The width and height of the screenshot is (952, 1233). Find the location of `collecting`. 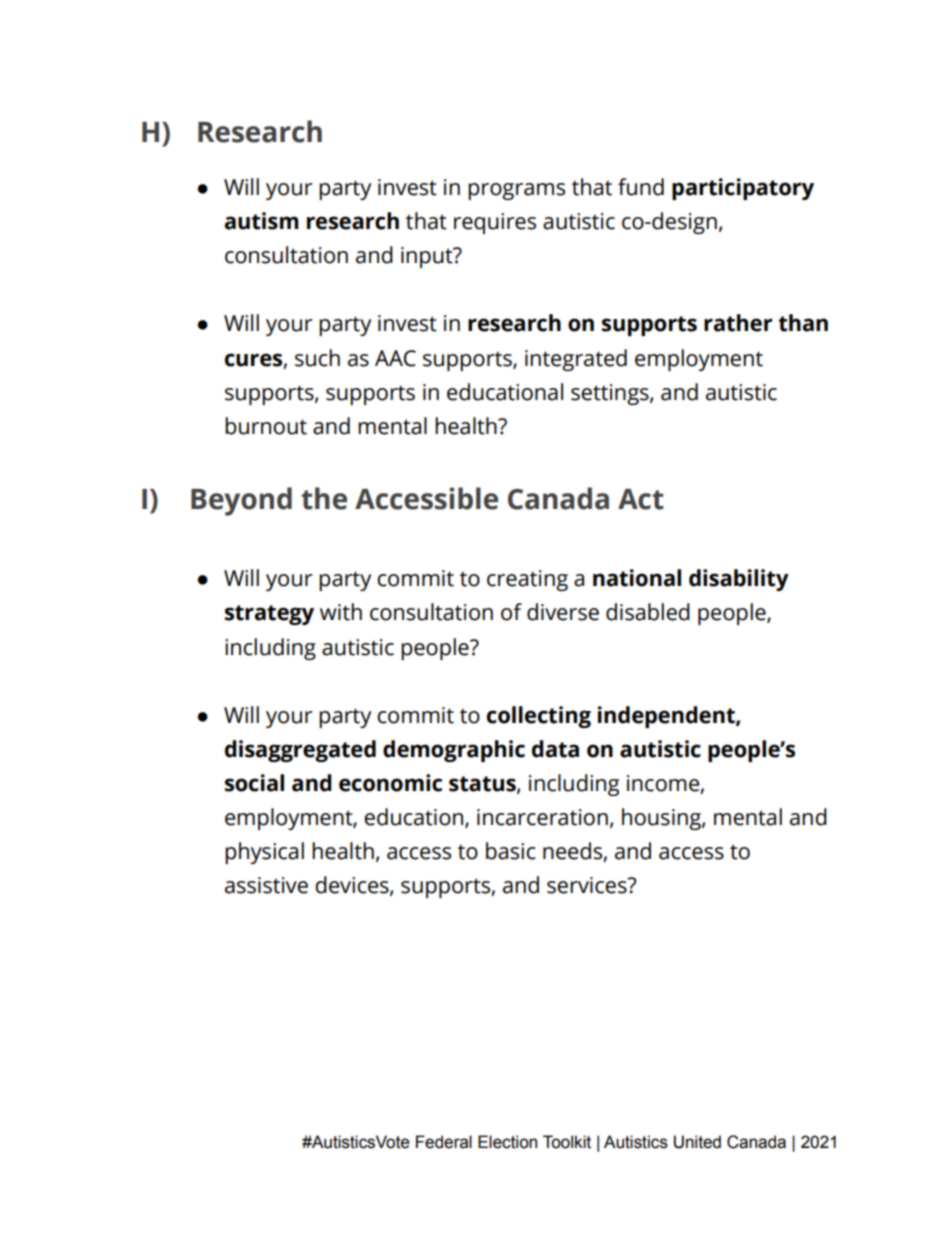

collecting is located at coordinates (539, 717).
